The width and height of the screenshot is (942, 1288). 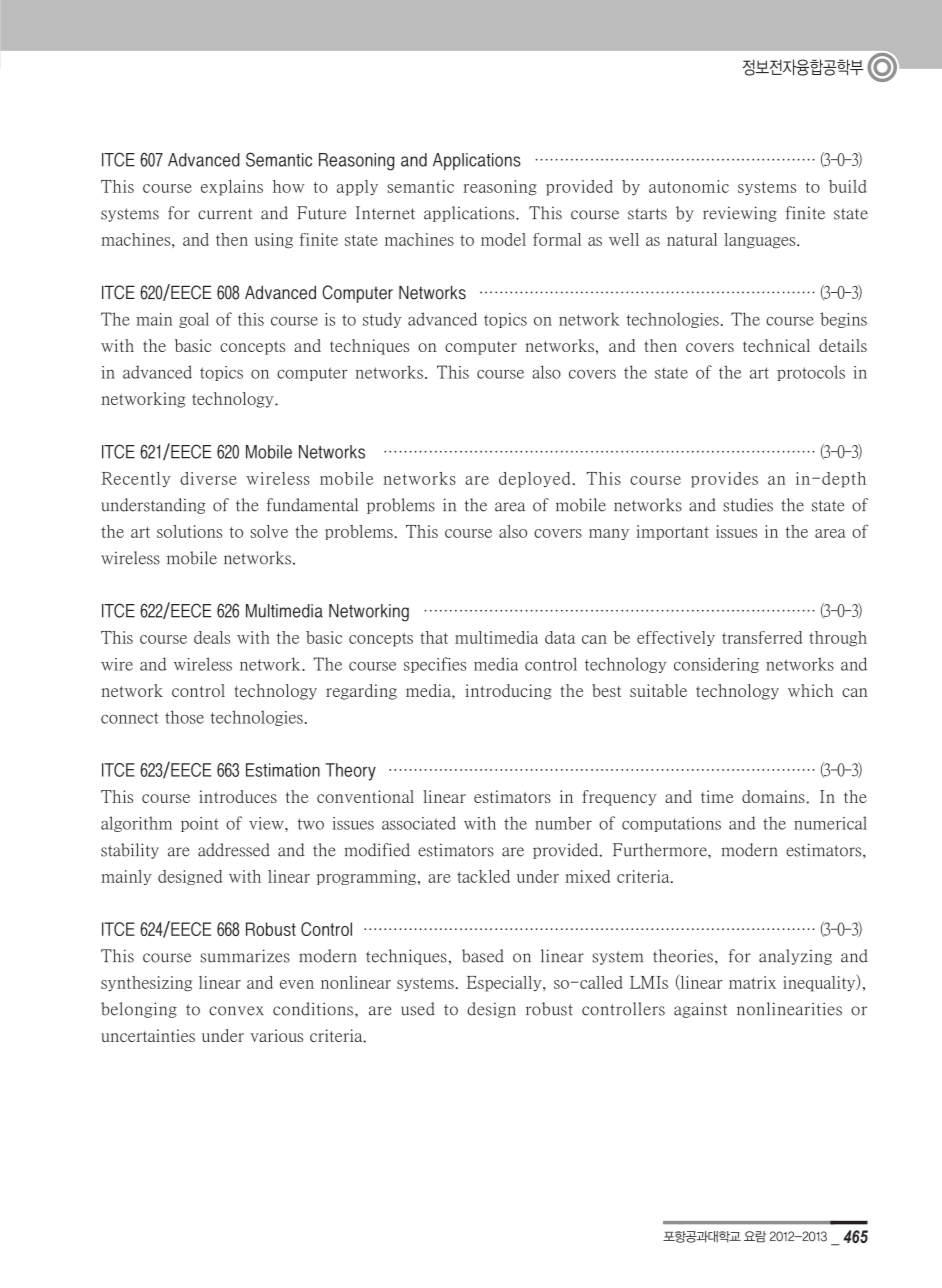 I want to click on convex, so click(x=236, y=1011).
